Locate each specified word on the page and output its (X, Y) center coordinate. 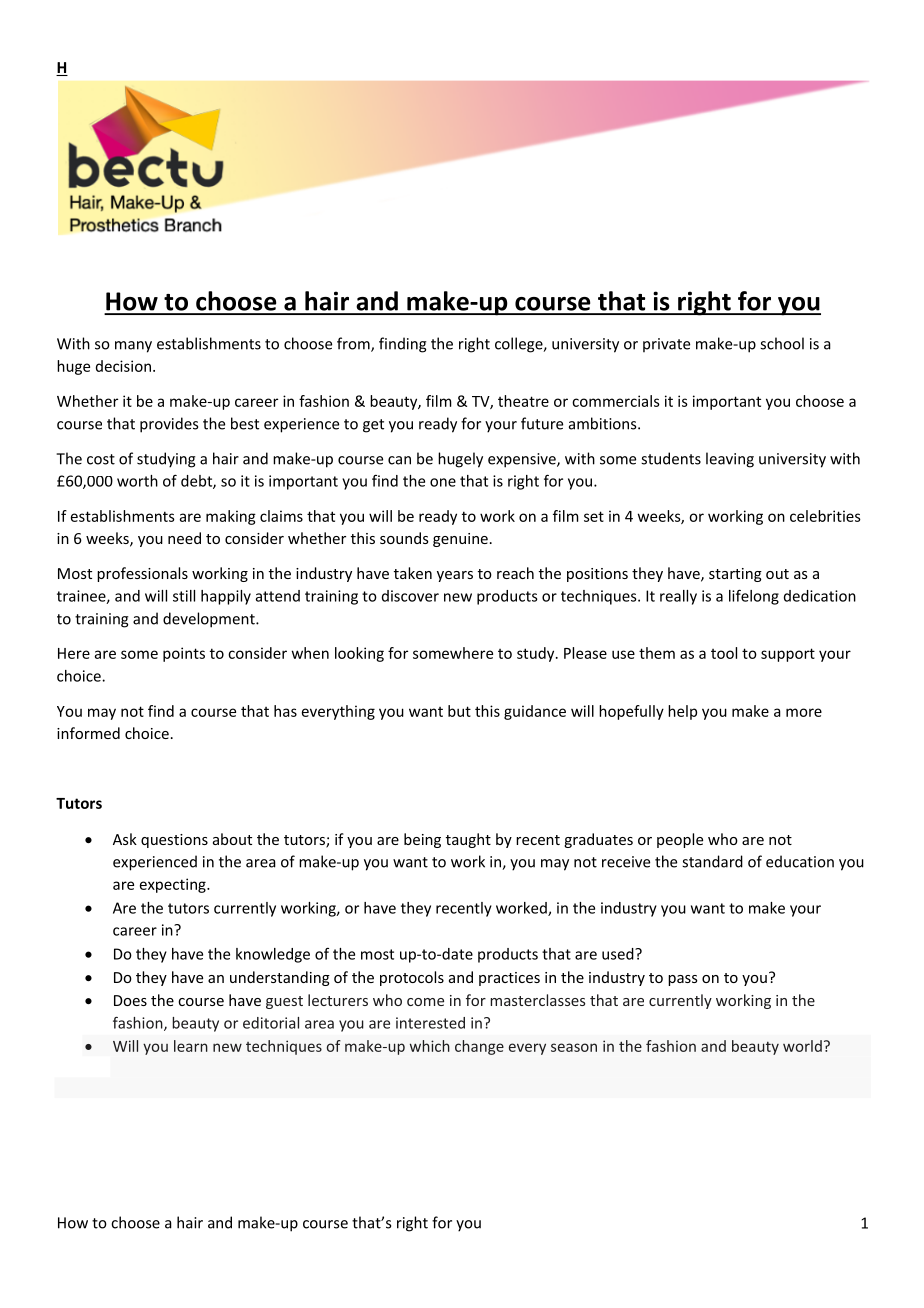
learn (191, 1046)
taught (468, 840)
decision (123, 366)
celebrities (825, 516)
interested (430, 1023)
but (459, 711)
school (782, 343)
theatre (523, 401)
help (682, 712)
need (184, 538)
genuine (460, 540)
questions (174, 841)
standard (712, 861)
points (184, 654)
